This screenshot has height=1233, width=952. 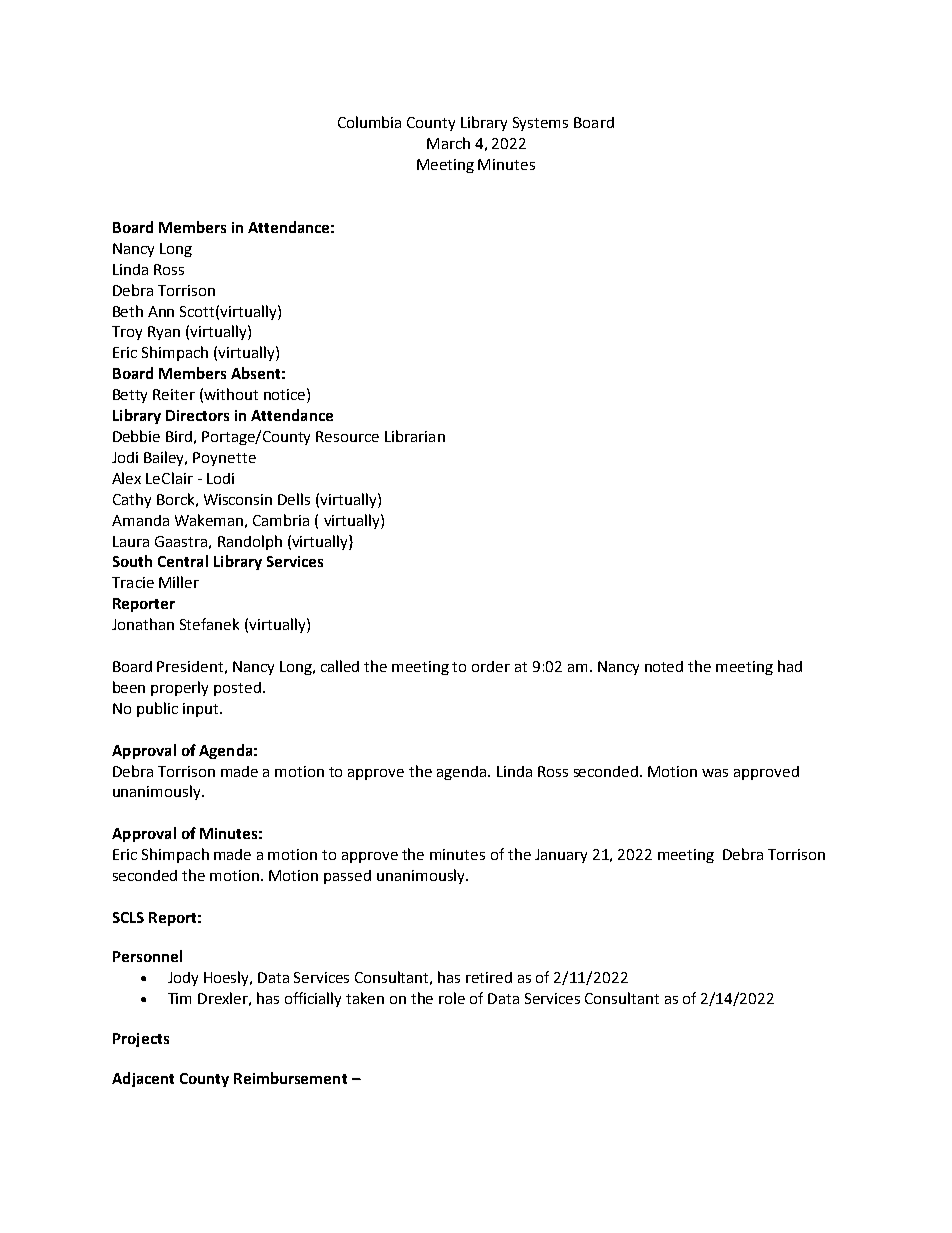 I want to click on March, so click(x=448, y=143).
